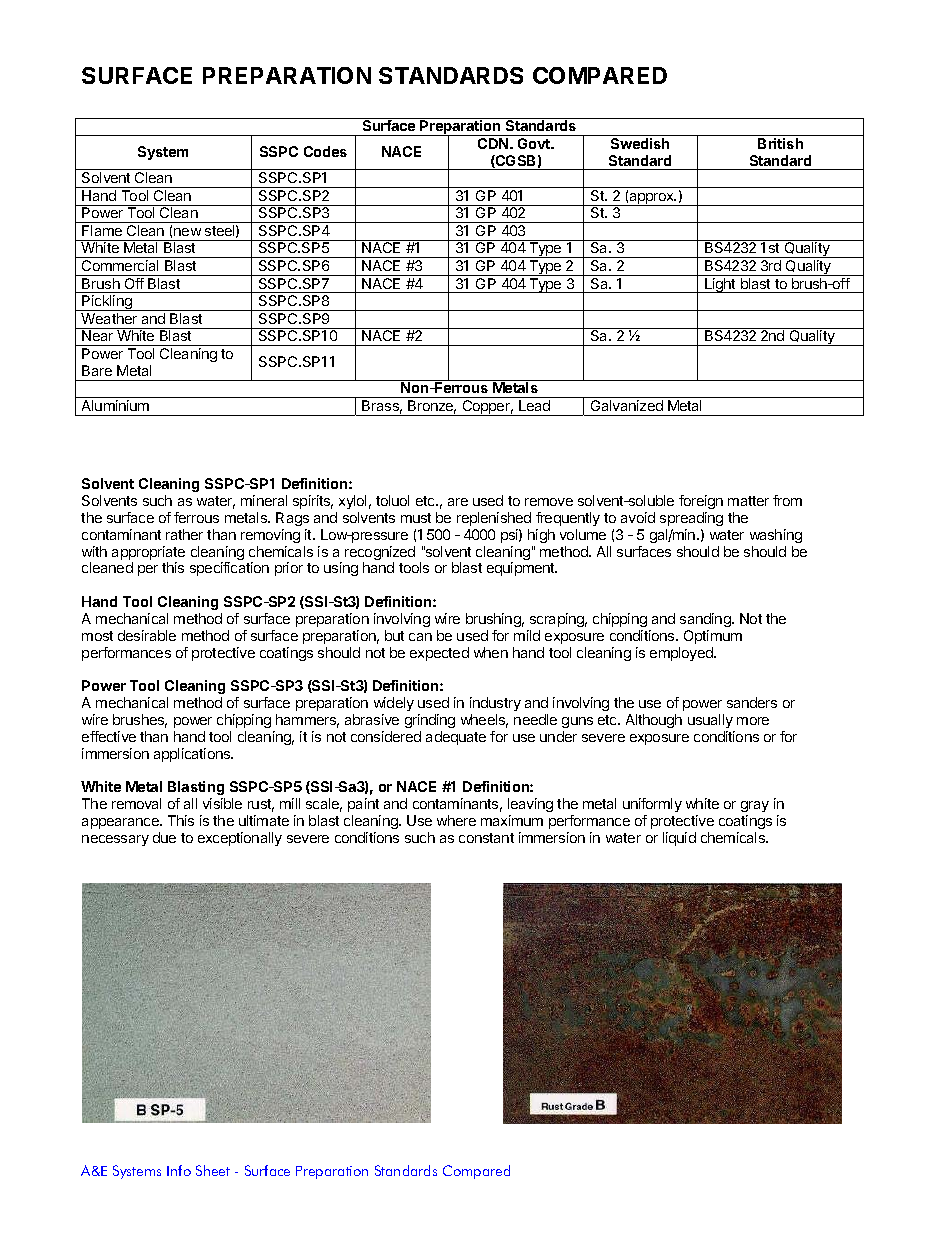  Describe the element at coordinates (710, 721) in the screenshot. I see `usually` at that location.
